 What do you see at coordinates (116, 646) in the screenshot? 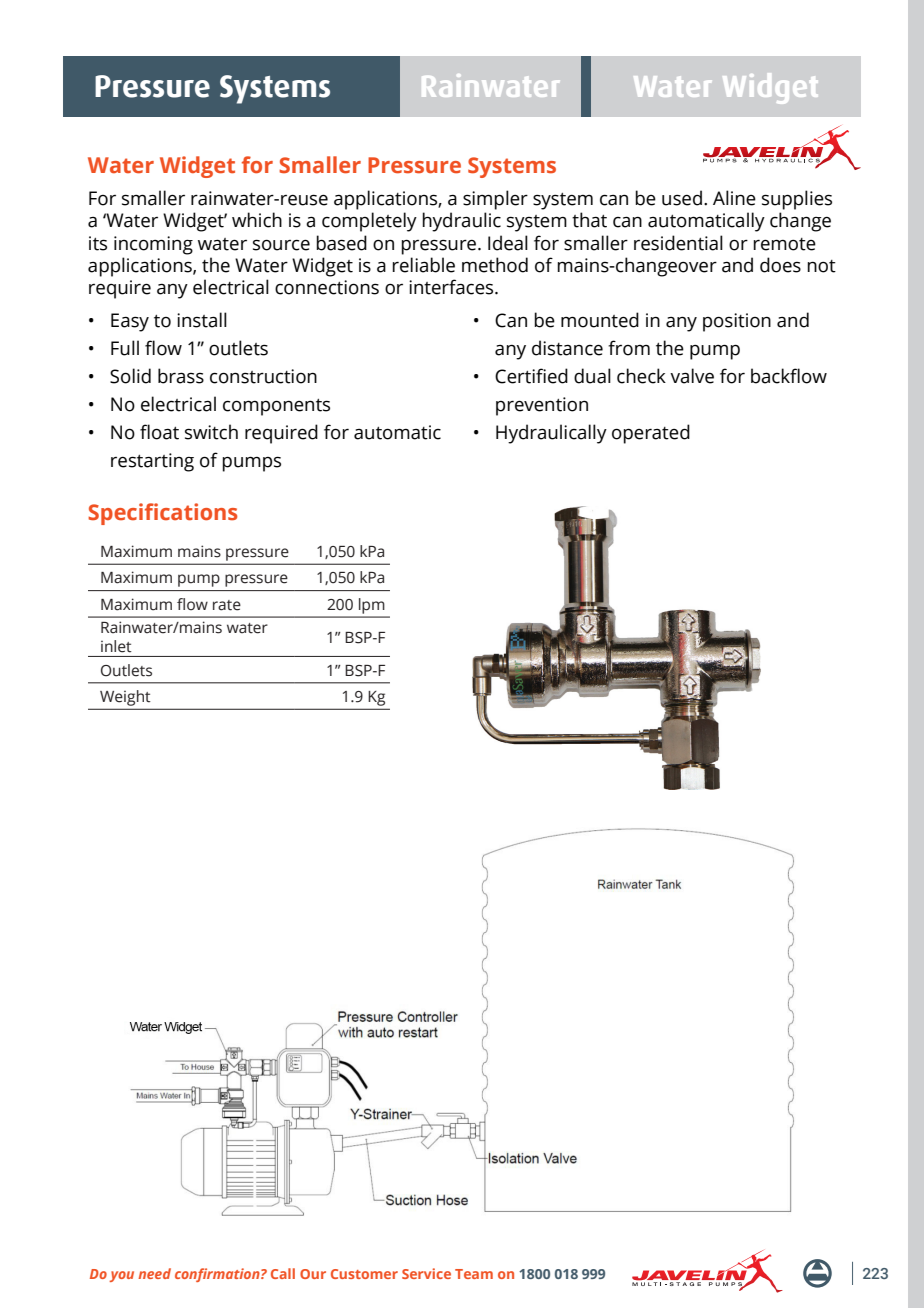
I see `inlet` at bounding box center [116, 646].
